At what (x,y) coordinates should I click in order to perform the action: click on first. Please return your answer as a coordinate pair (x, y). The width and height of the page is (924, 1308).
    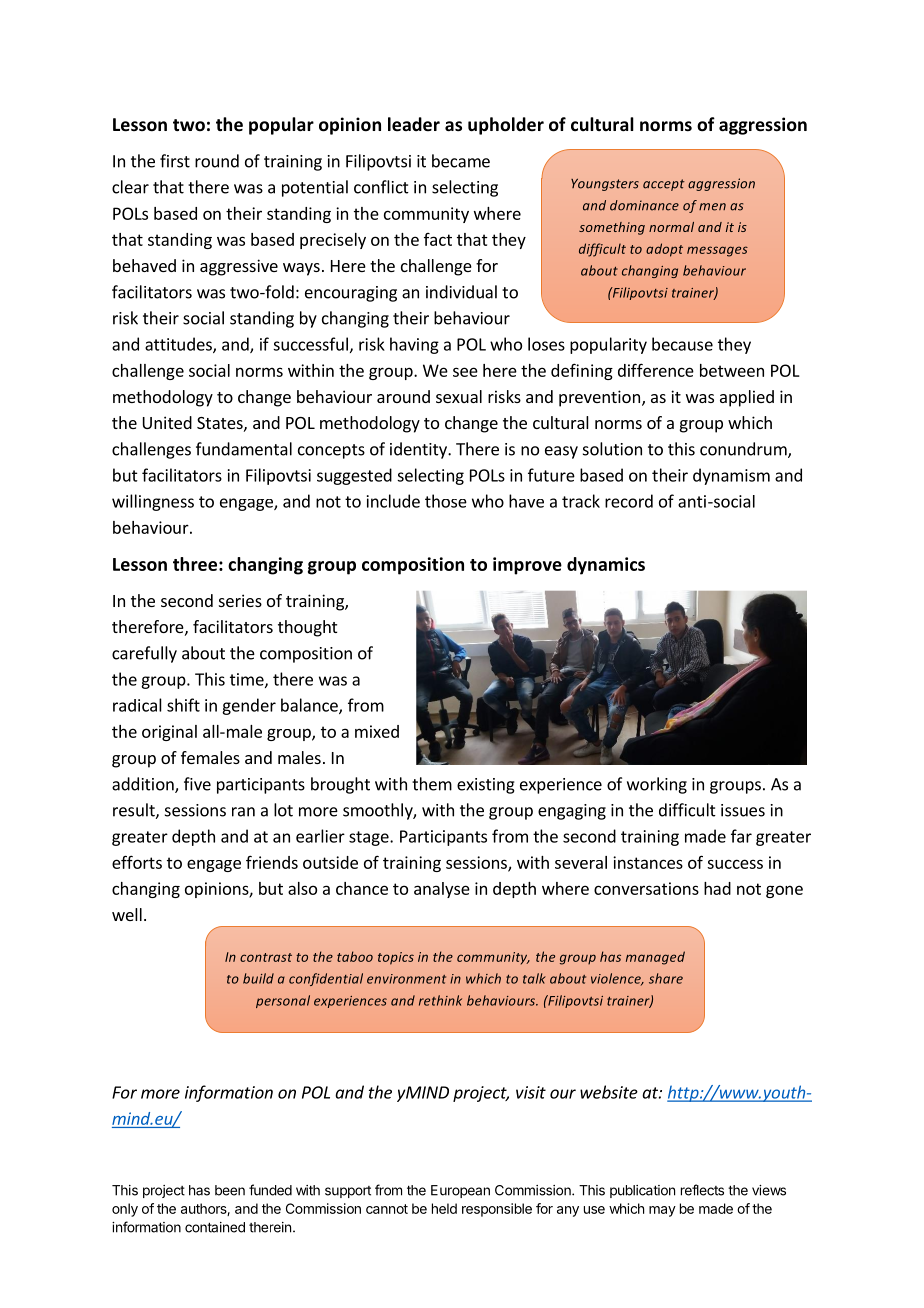
    Looking at the image, I should click on (175, 161).
